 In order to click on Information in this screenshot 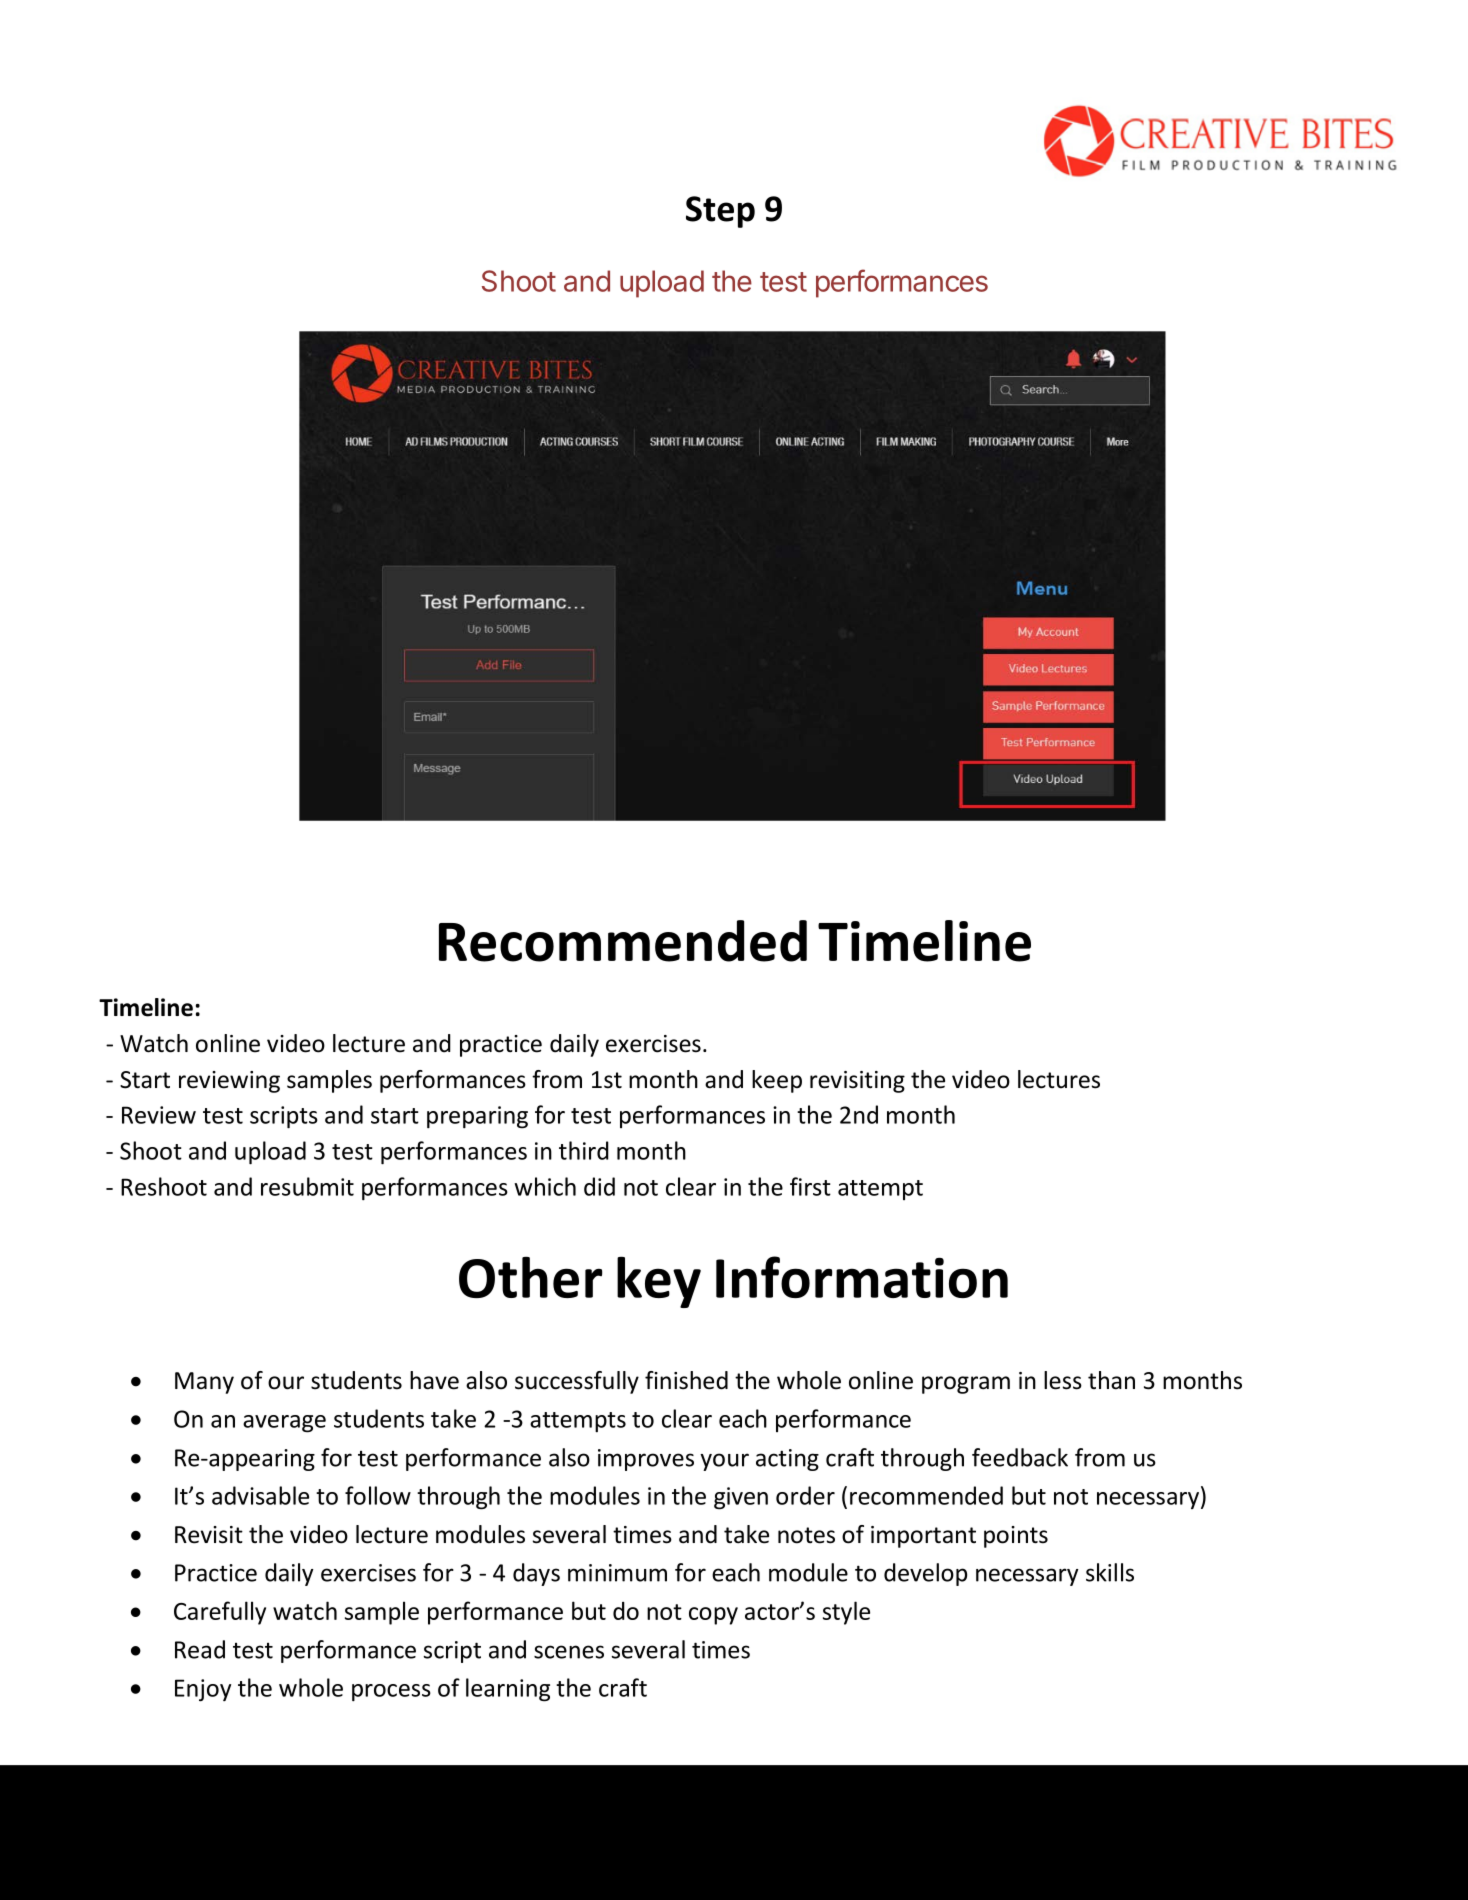, I will do `click(862, 1277)`.
